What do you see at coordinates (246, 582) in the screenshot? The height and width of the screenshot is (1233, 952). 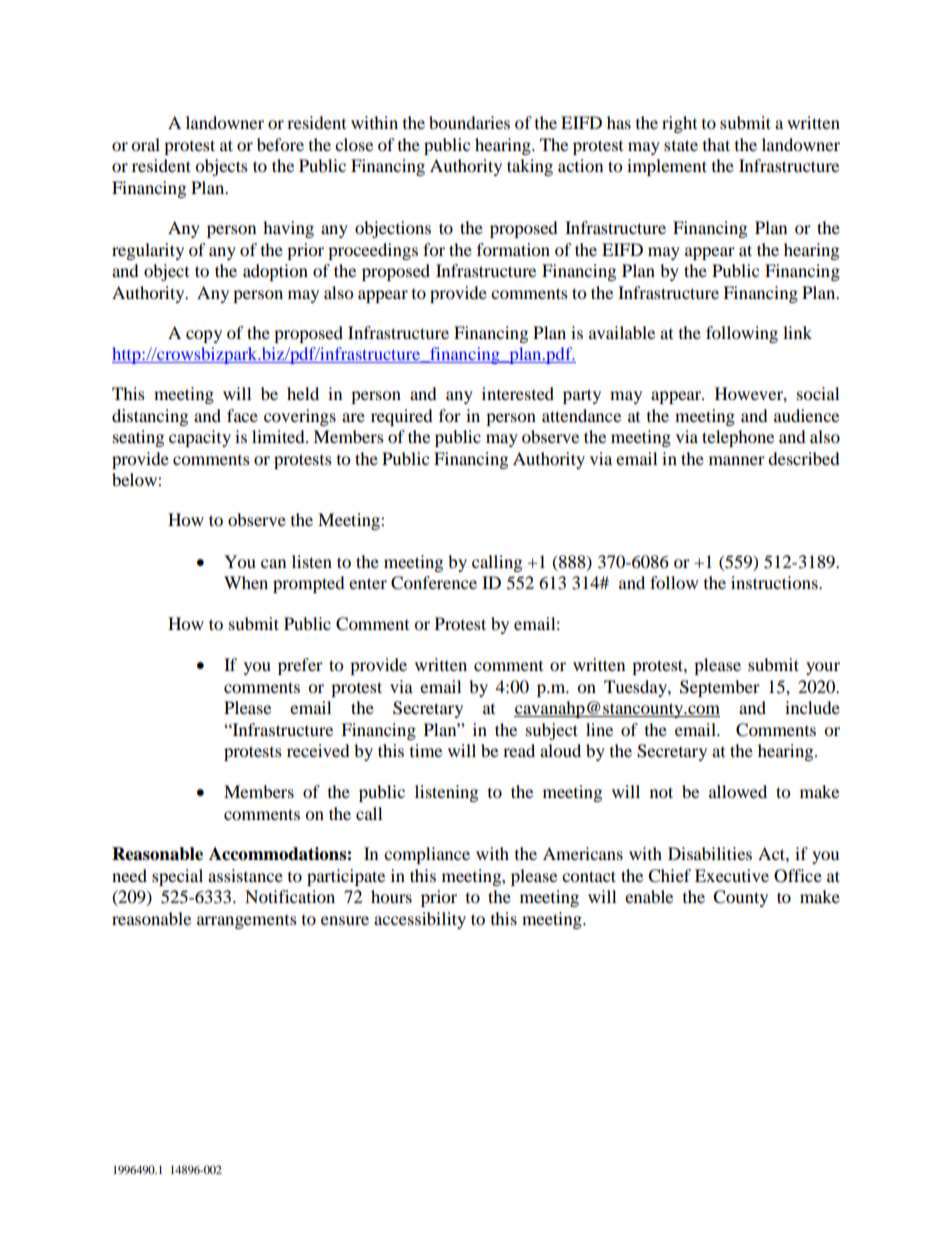 I see `When` at bounding box center [246, 582].
